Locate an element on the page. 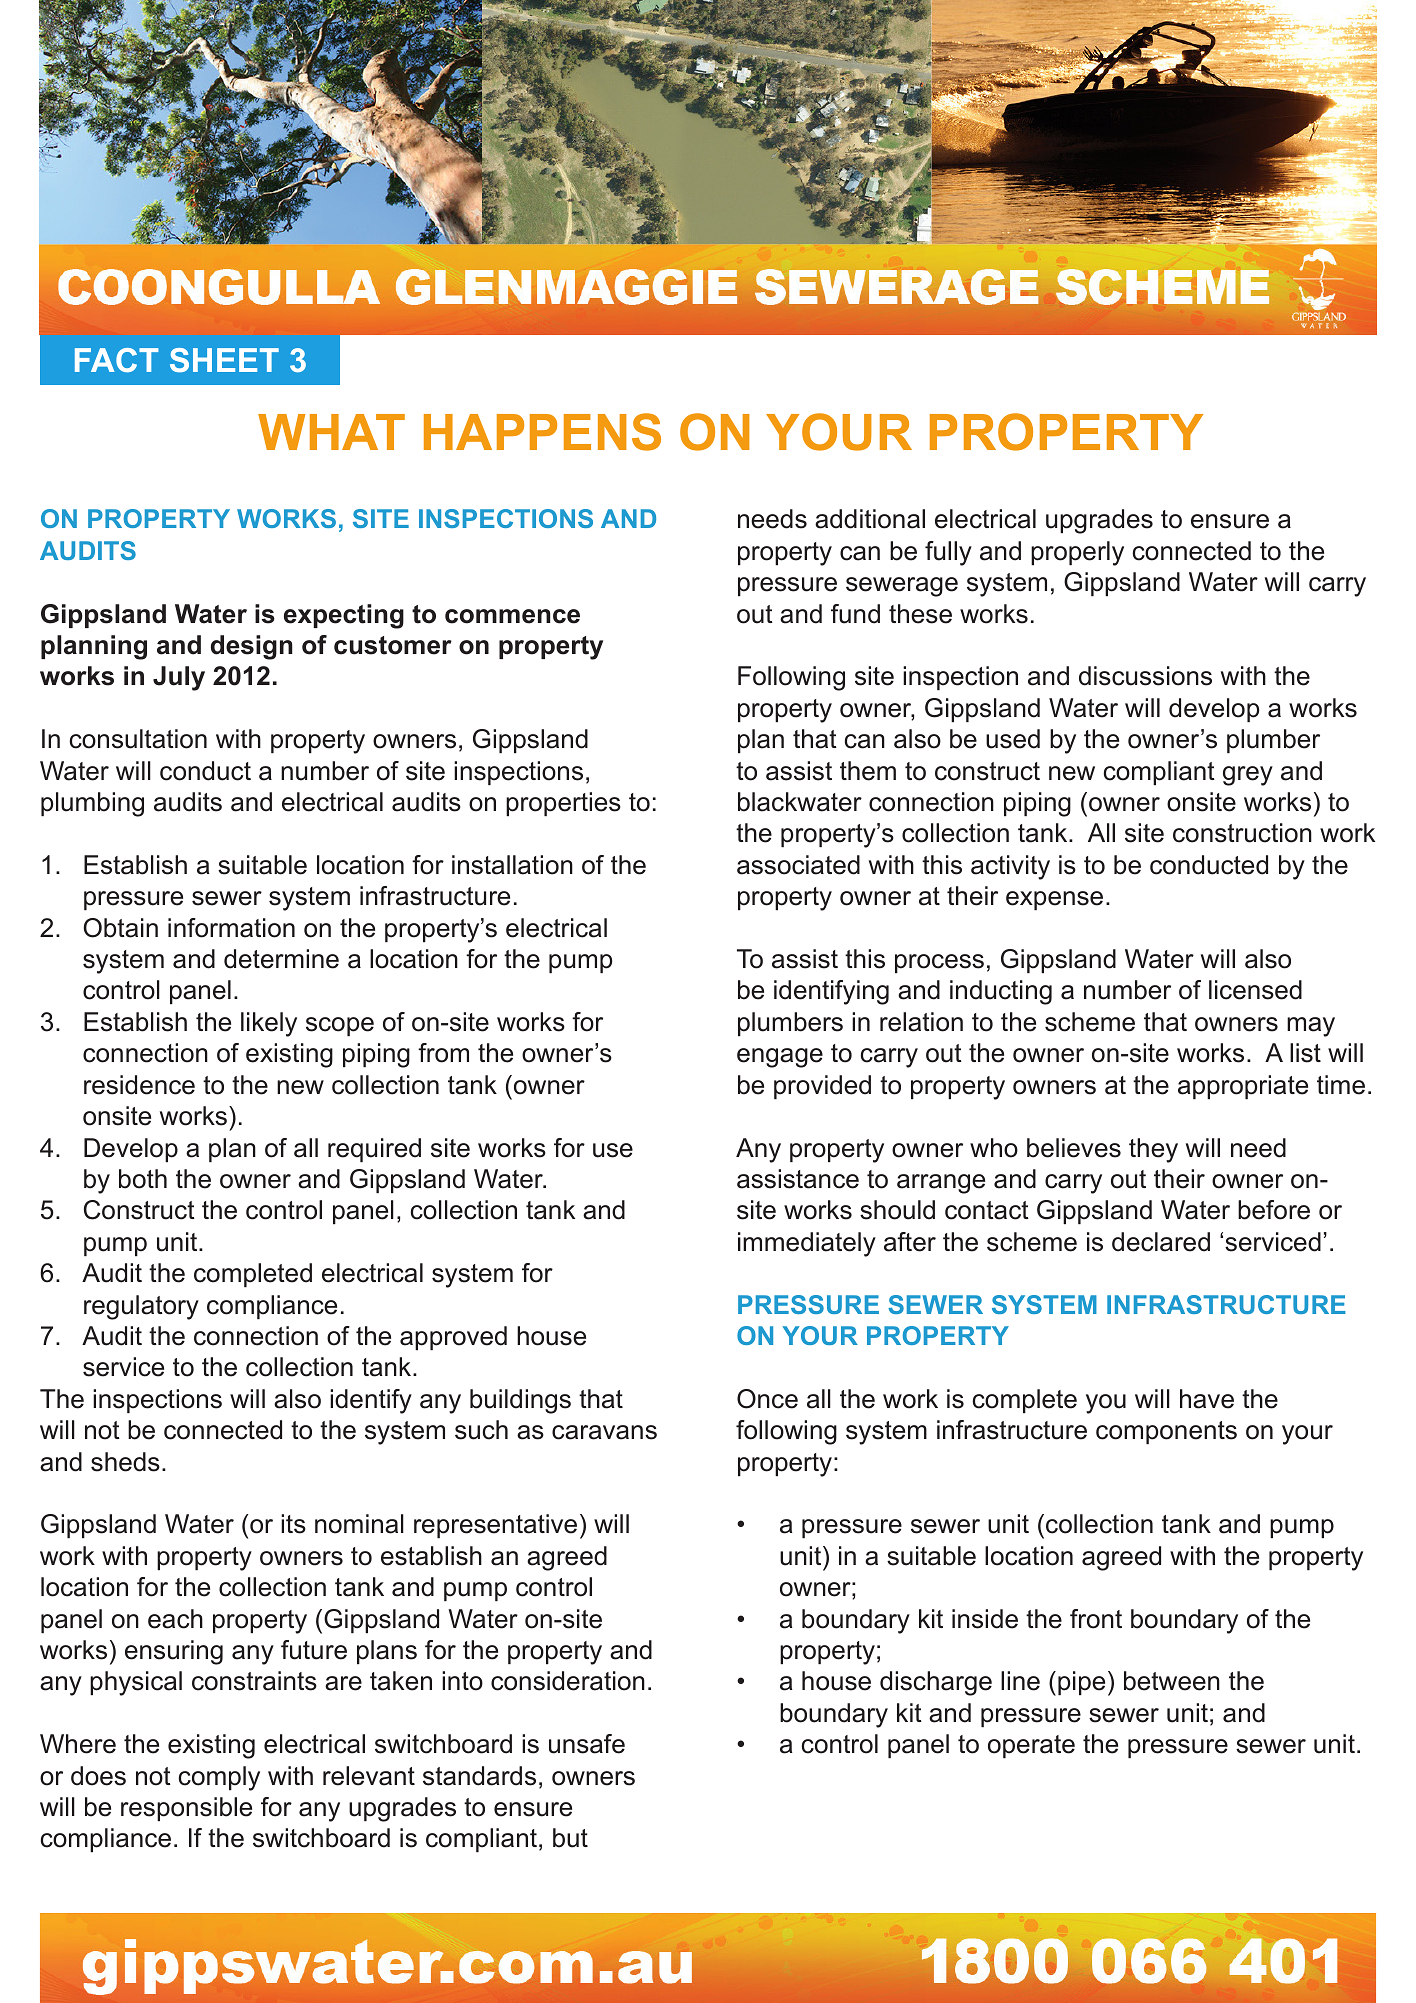  unsafe is located at coordinates (587, 1744).
